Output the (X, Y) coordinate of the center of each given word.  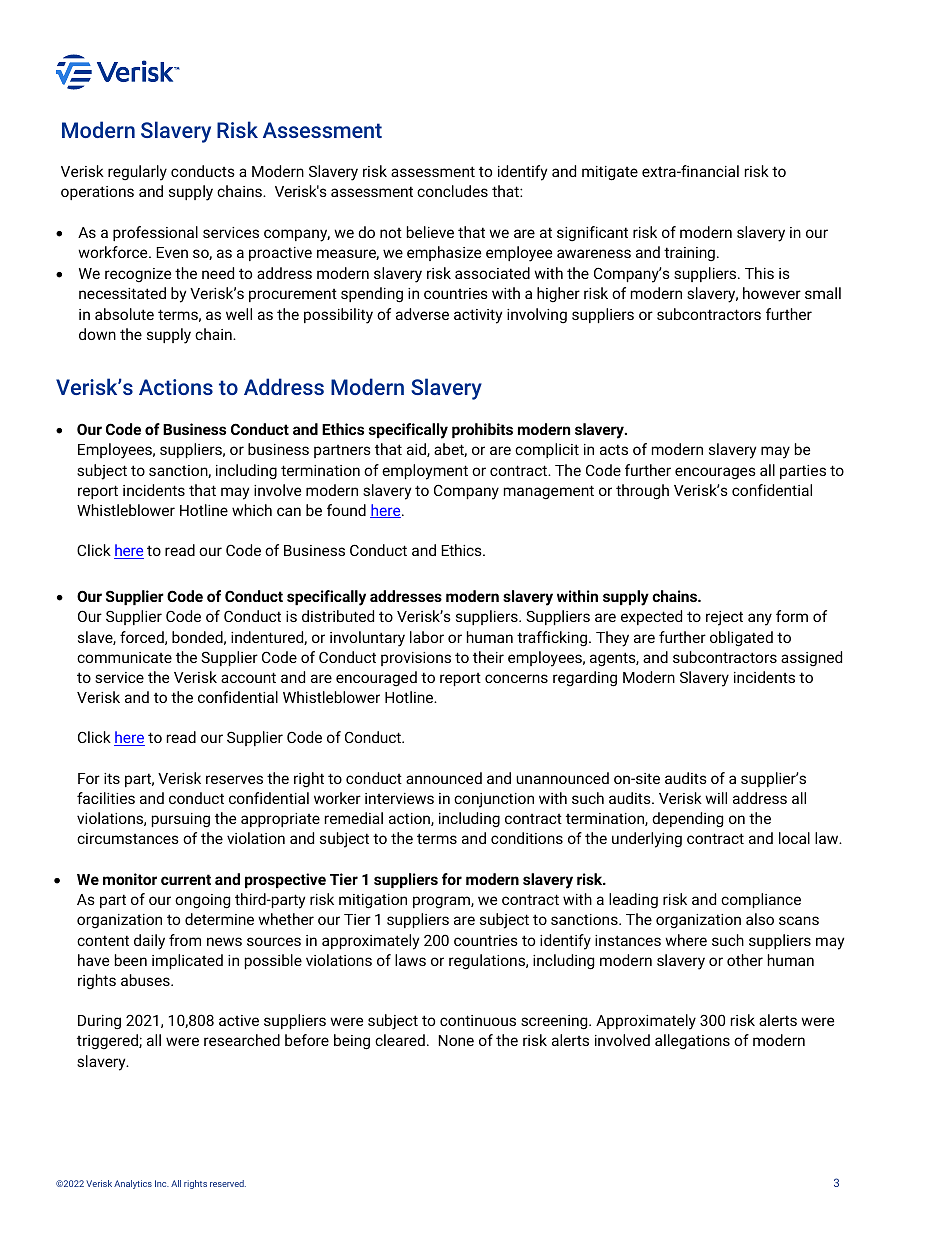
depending (687, 820)
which (252, 510)
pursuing (181, 820)
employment (425, 472)
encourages (715, 473)
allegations (692, 1042)
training (689, 254)
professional (155, 233)
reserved (228, 1183)
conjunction (494, 800)
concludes (452, 191)
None (456, 1040)
